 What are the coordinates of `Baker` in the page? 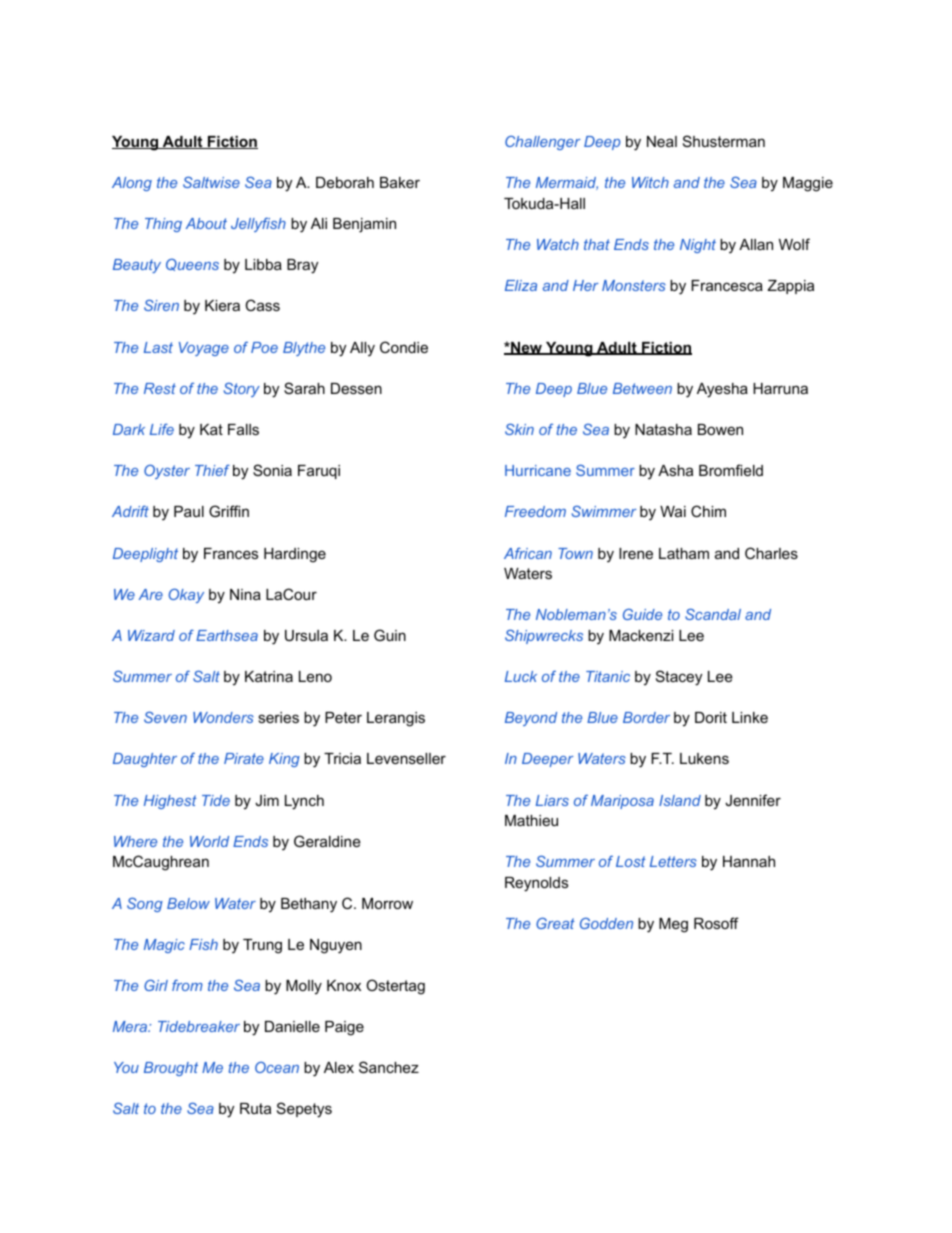 It's located at (400, 182).
